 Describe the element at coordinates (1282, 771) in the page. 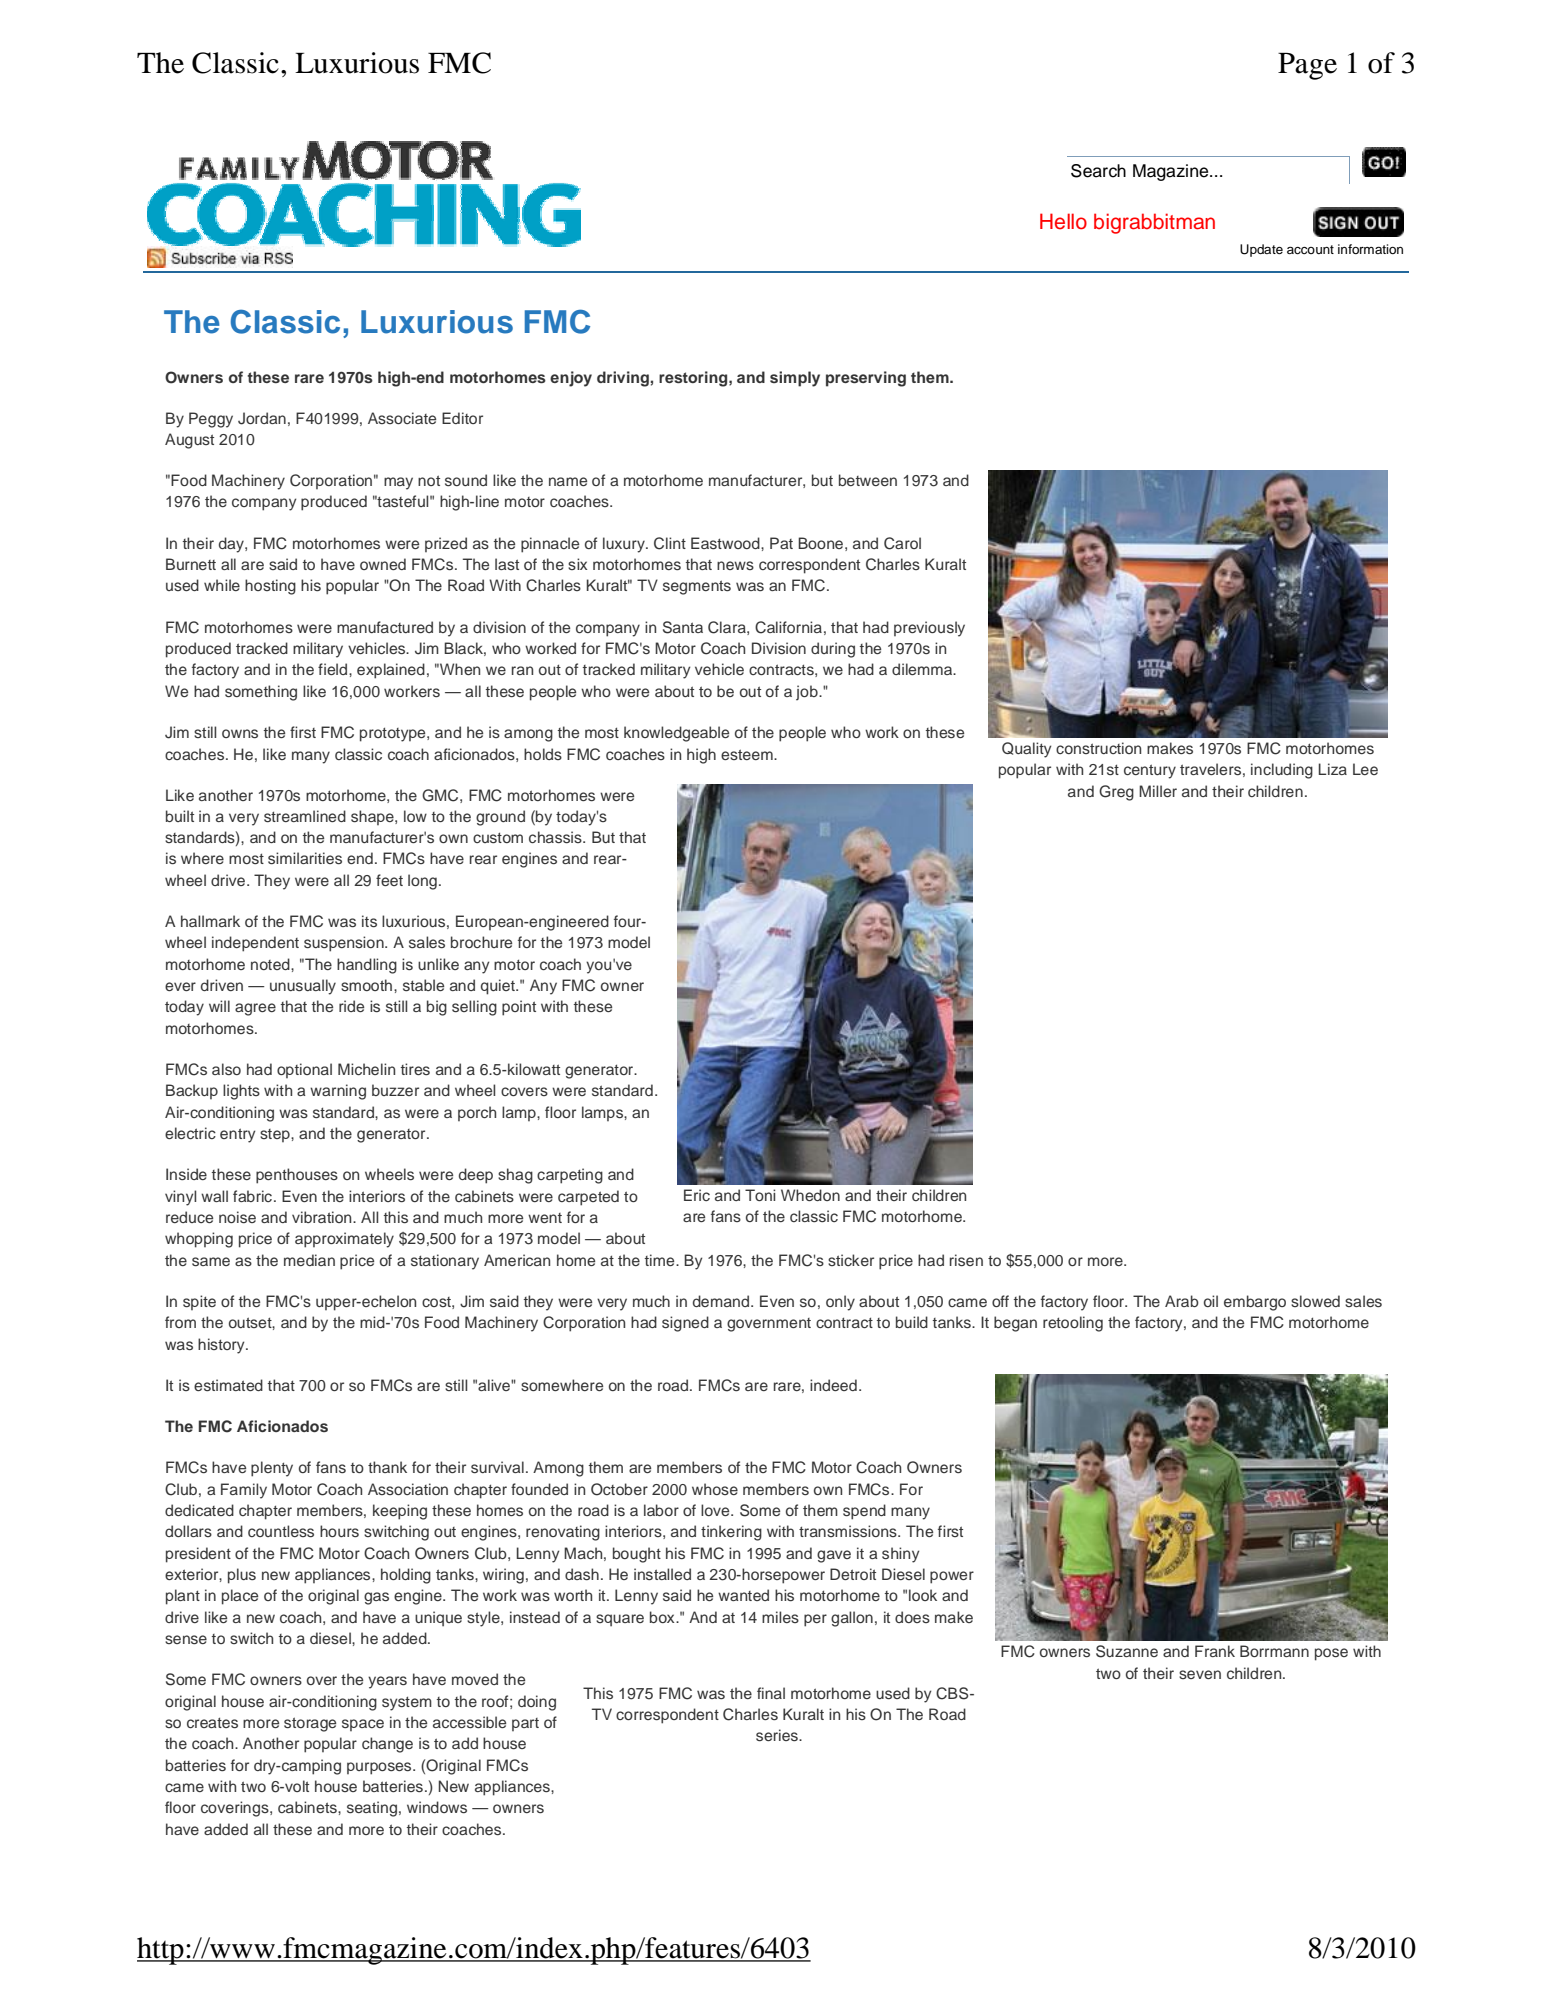

I see `including` at that location.
